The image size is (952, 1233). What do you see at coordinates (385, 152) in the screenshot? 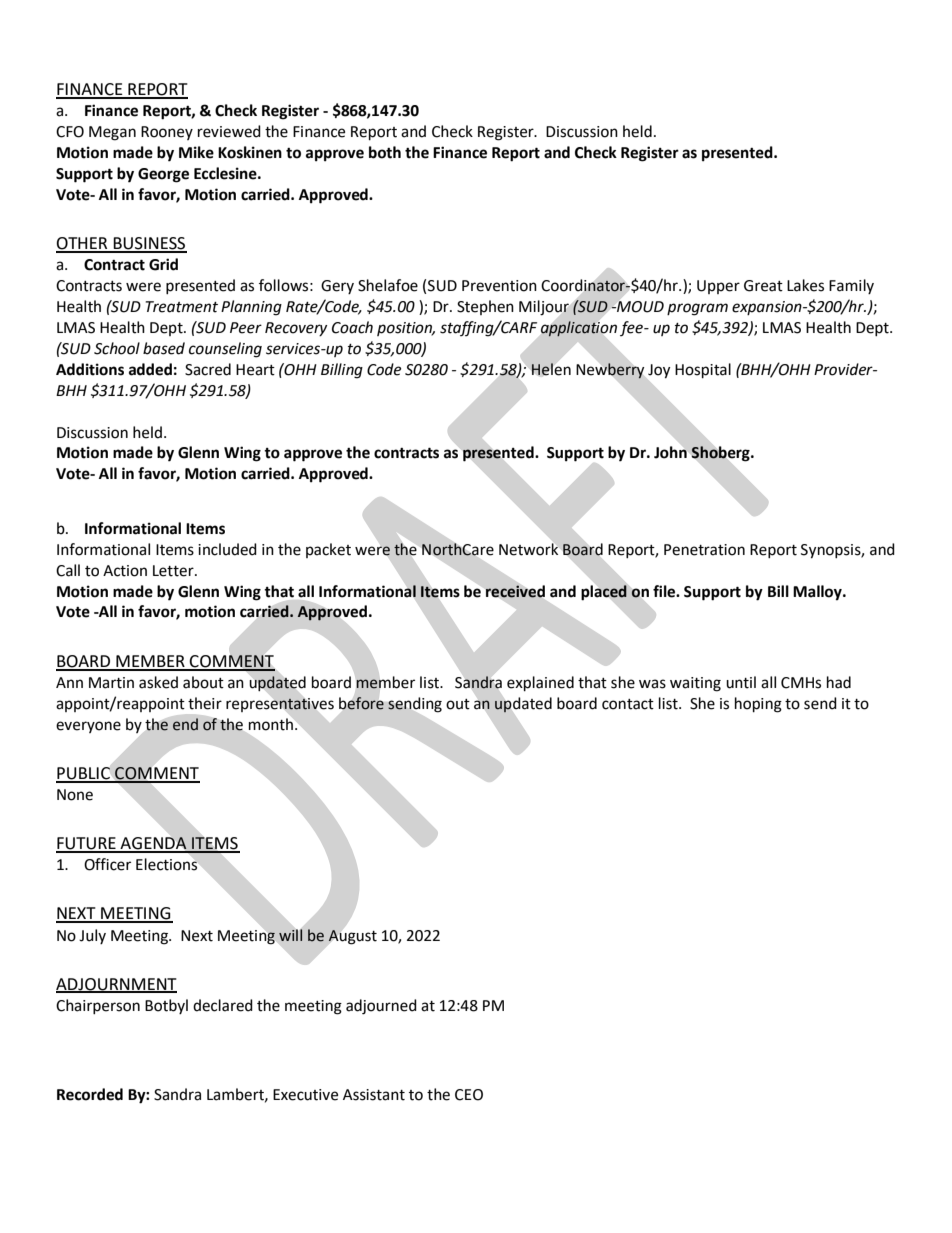
I see `both` at bounding box center [385, 152].
